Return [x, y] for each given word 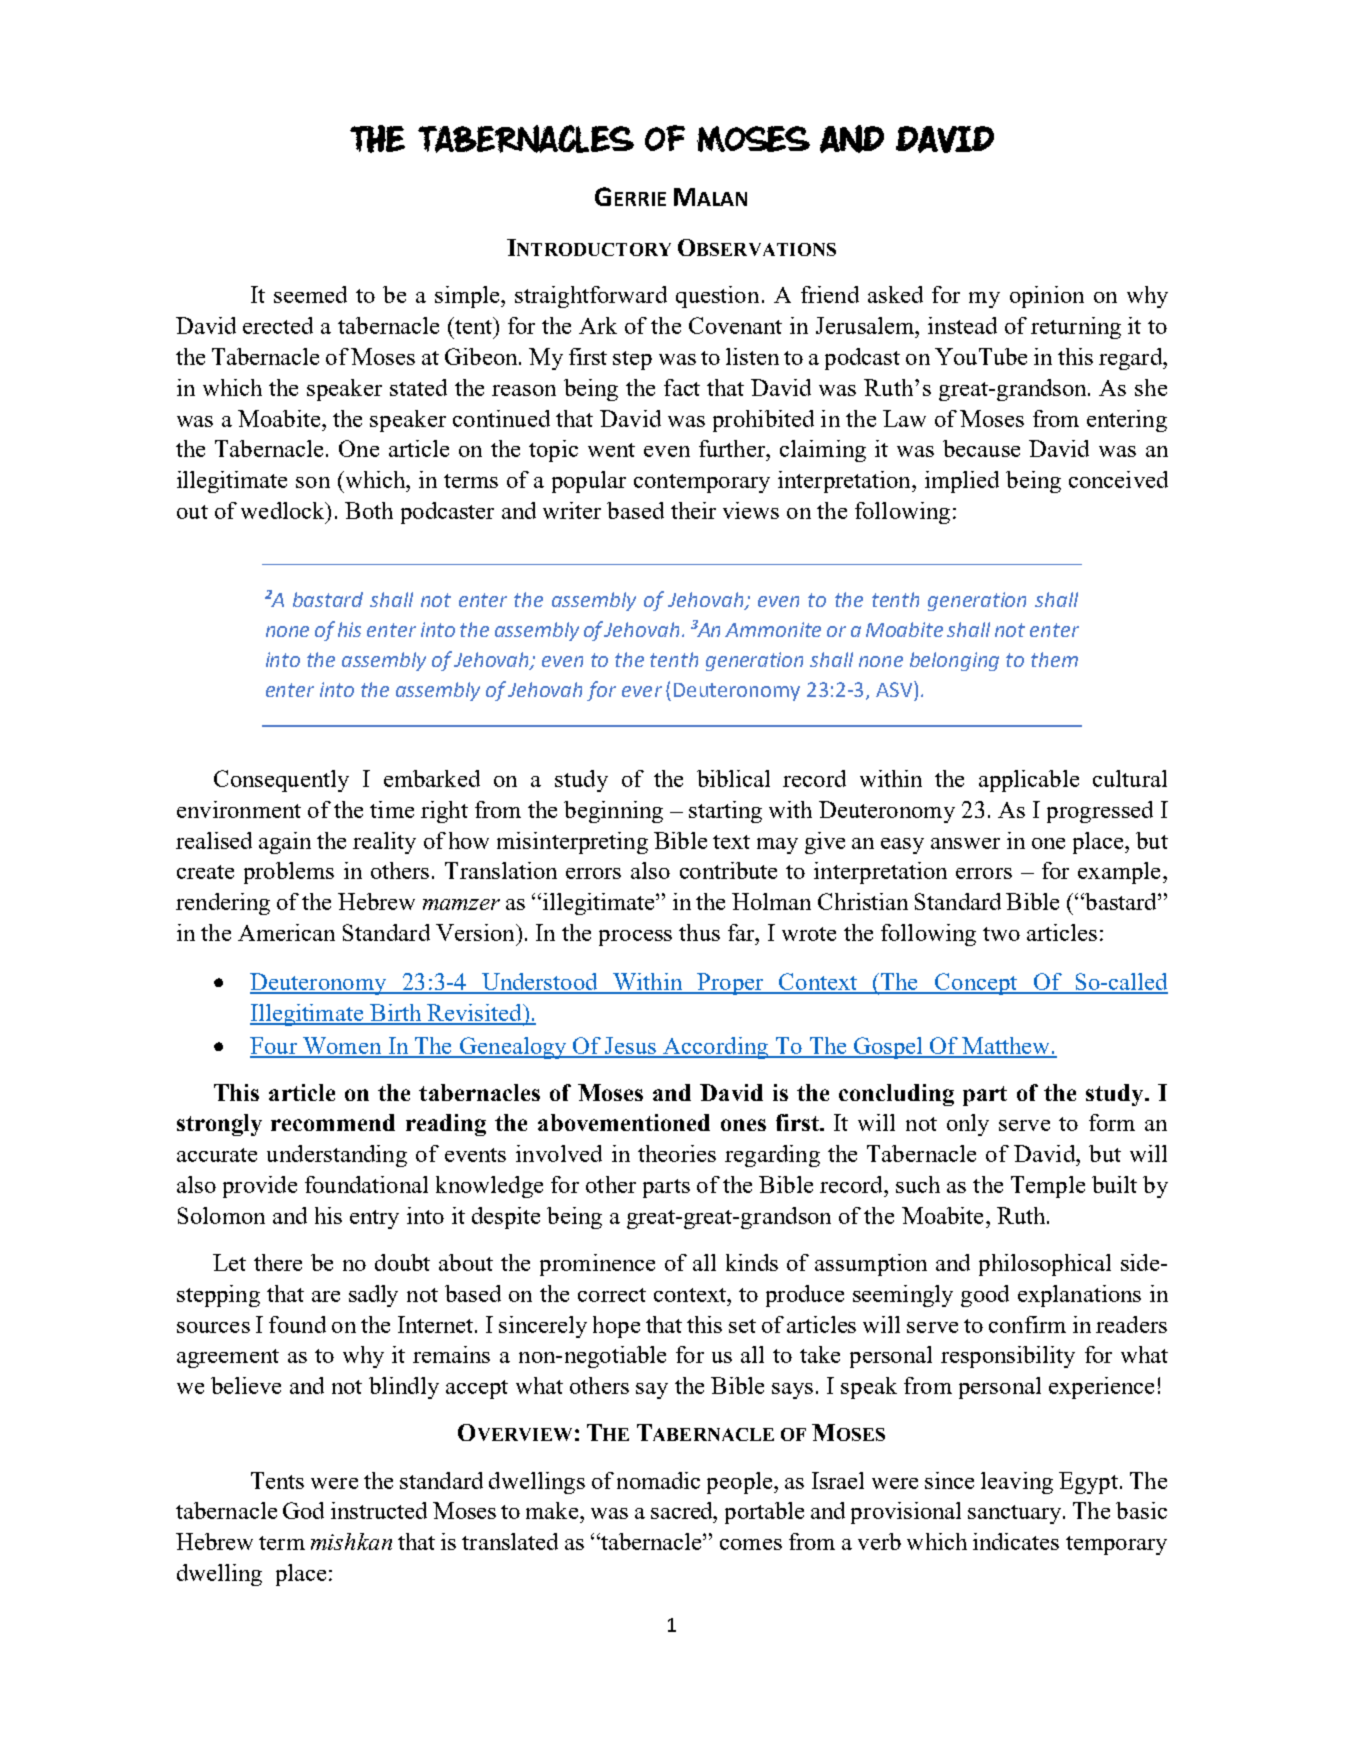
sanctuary [1016, 1514]
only [968, 1125]
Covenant [735, 325]
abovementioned [624, 1122]
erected [278, 325]
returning [1076, 328]
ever [642, 691]
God [303, 1510]
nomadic [658, 1480]
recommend [333, 1122]
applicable [1029, 781]
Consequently [281, 781]
